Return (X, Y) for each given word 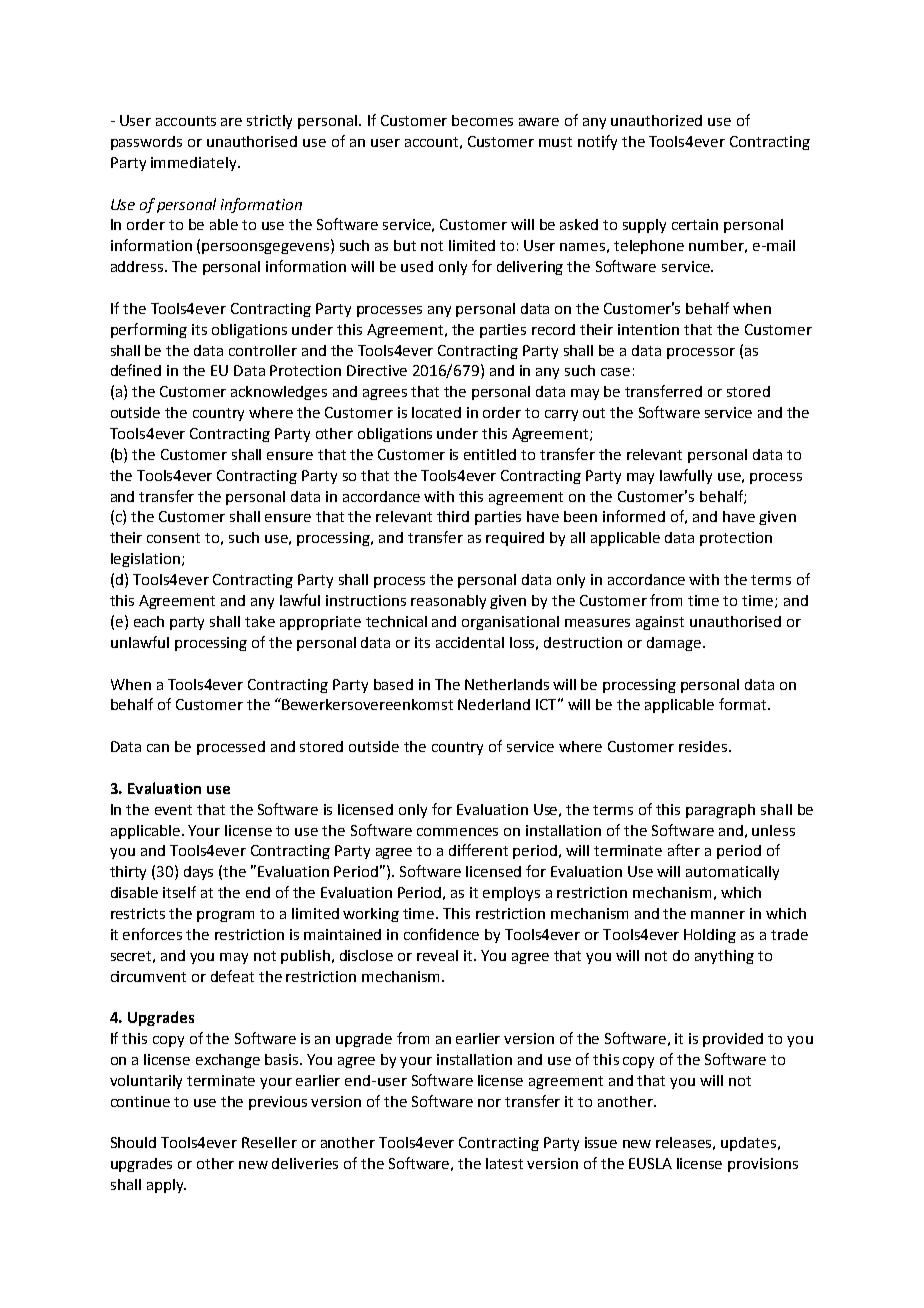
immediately (195, 164)
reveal (437, 955)
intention (648, 329)
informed (634, 516)
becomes (482, 120)
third (453, 516)
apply (166, 1186)
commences (457, 832)
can (158, 748)
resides (704, 746)
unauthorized (656, 120)
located (436, 412)
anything (724, 957)
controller (263, 350)
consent (173, 538)
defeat (232, 976)
